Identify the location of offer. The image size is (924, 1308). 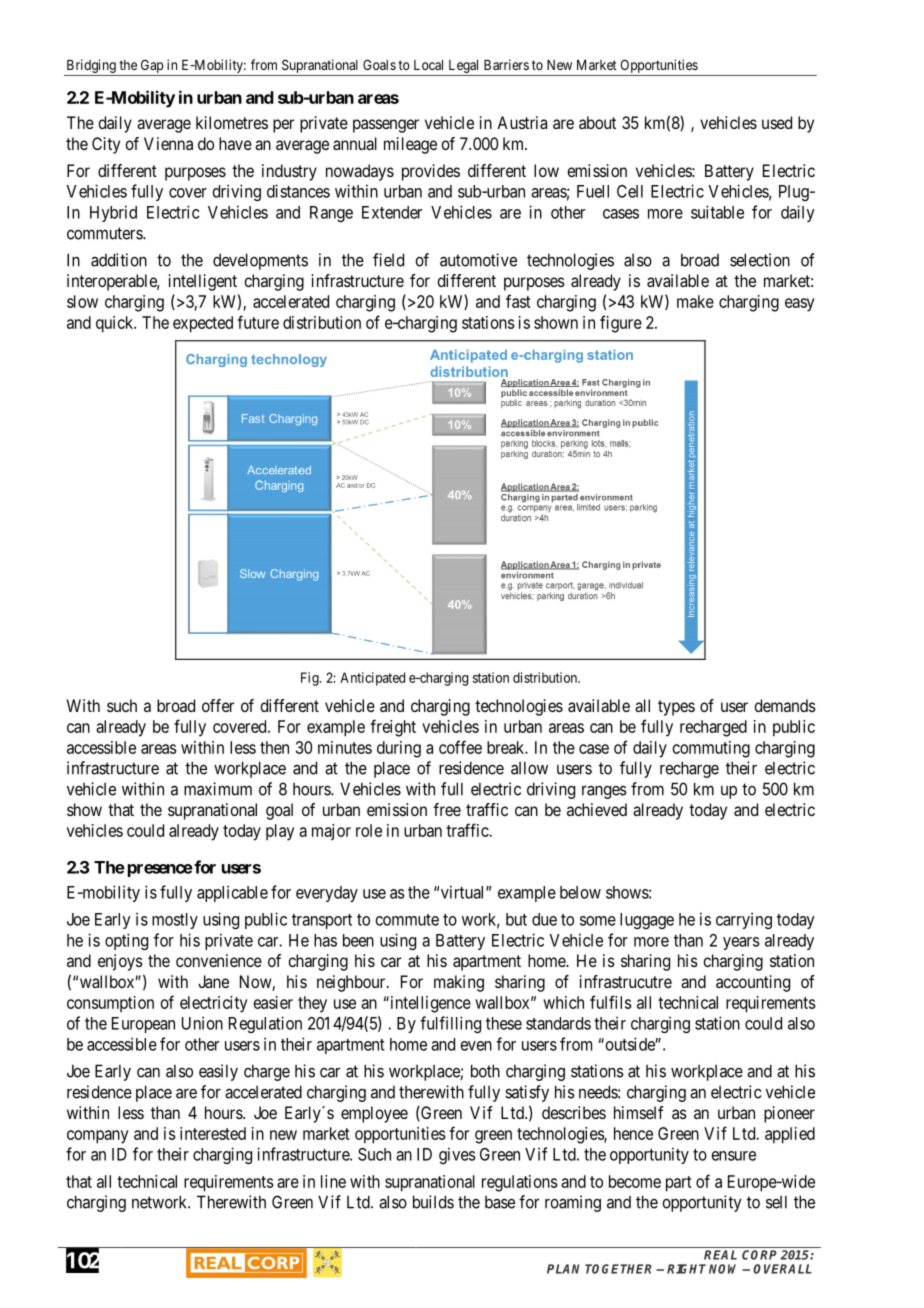
(218, 705).
